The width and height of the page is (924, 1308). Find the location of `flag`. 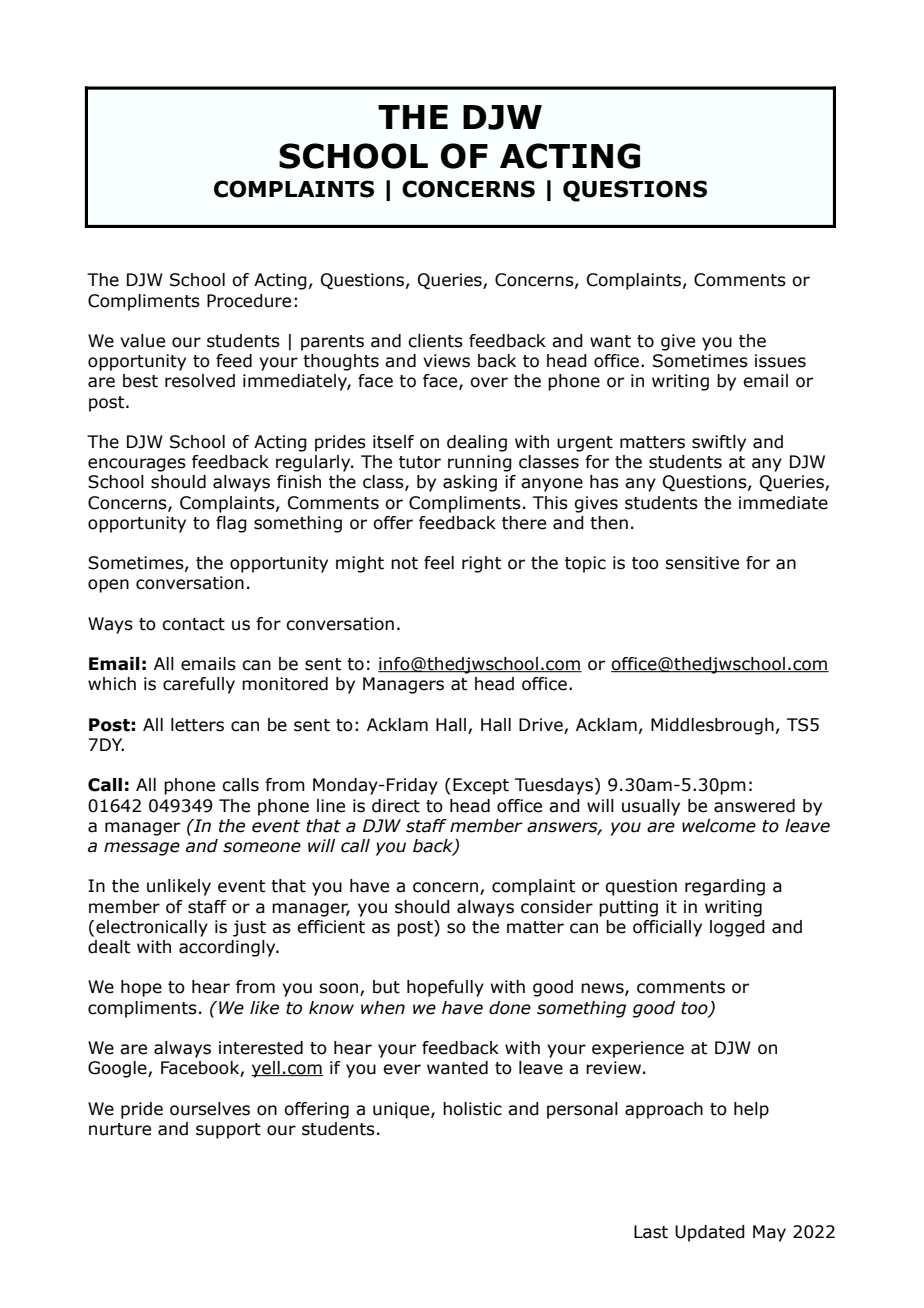

flag is located at coordinates (231, 524).
